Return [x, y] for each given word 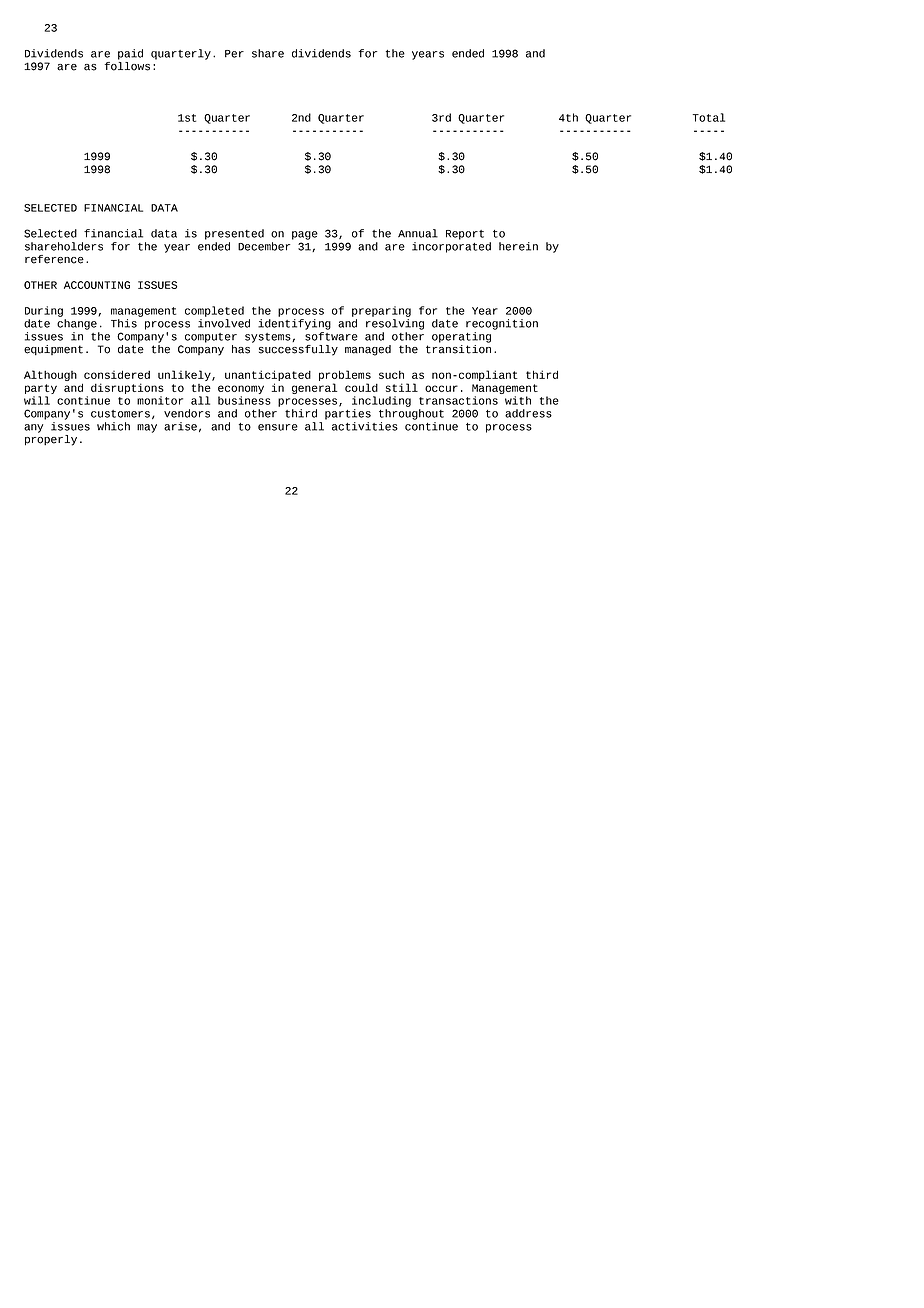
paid [130, 54]
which [113, 426]
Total [709, 117]
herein [518, 246]
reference [54, 259]
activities [365, 426]
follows [127, 65]
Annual [418, 233]
